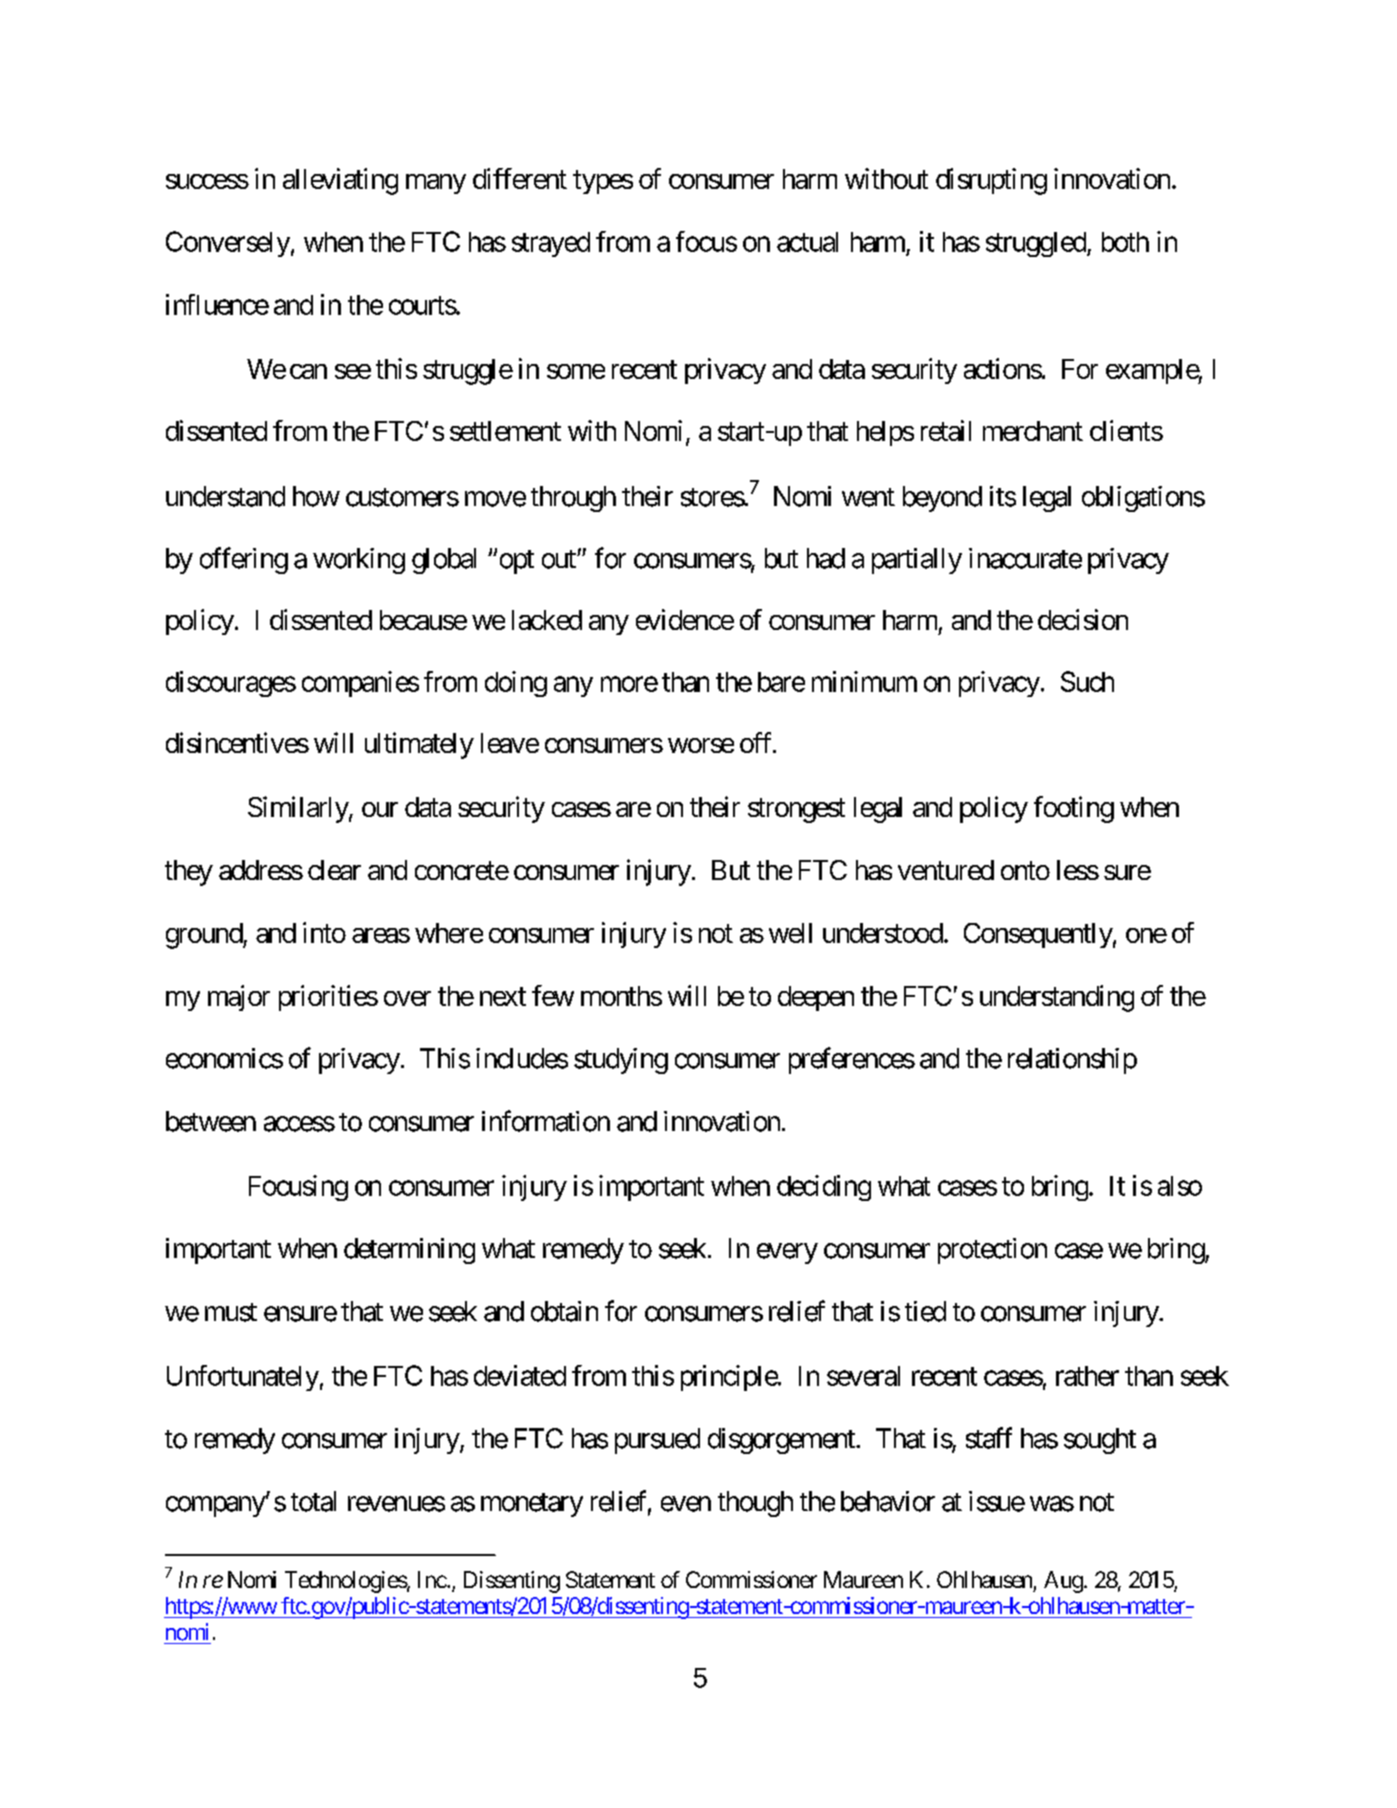 This screenshot has height=1808, width=1397. I want to click on total, so click(313, 1501).
